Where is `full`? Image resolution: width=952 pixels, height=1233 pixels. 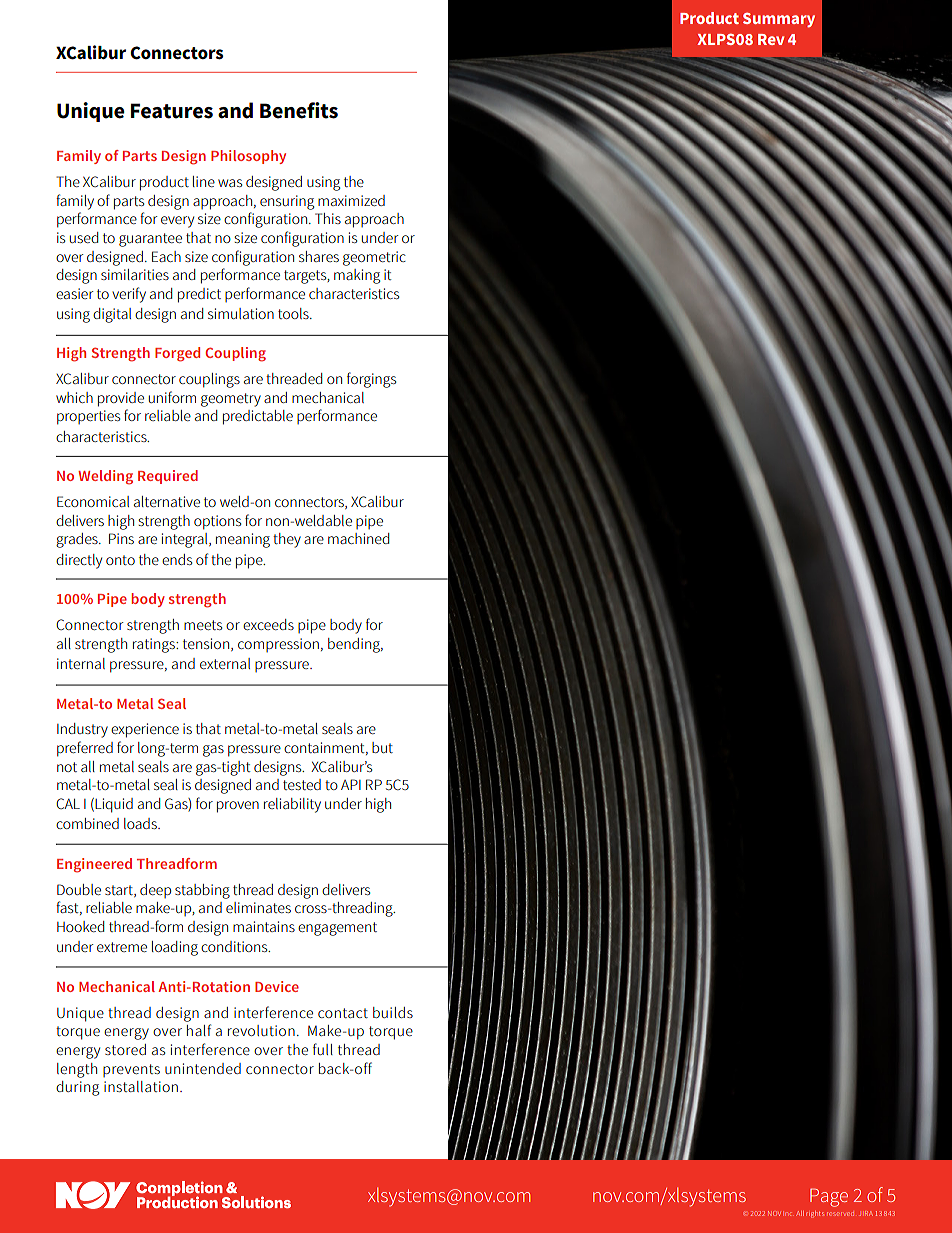
full is located at coordinates (323, 1049).
